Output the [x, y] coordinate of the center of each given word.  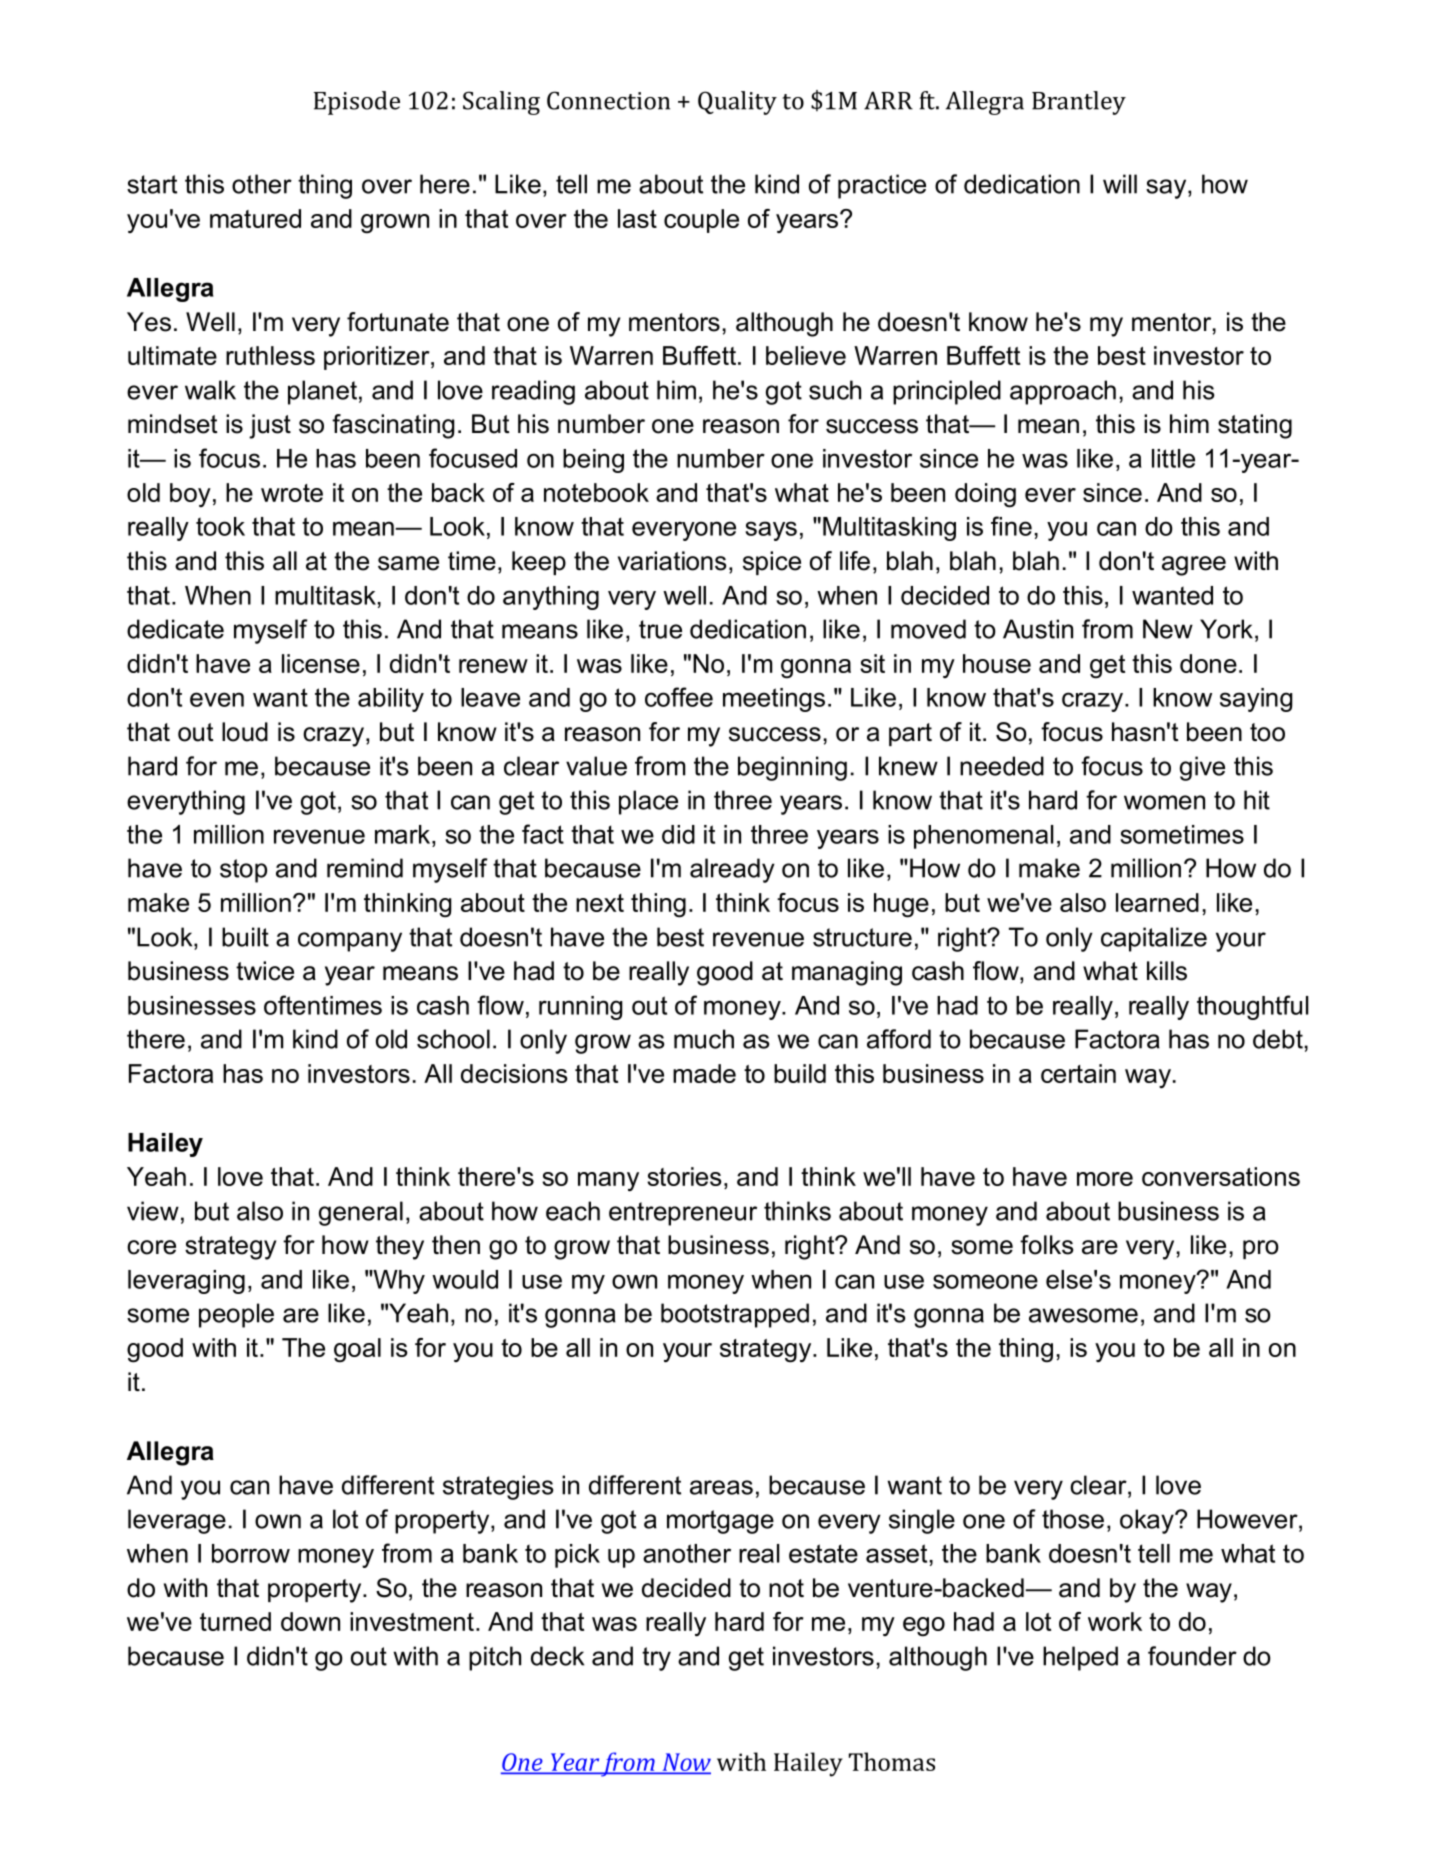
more [1105, 1179]
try [656, 1659]
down [310, 1621]
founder [1192, 1656]
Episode [357, 103]
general [361, 1213]
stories [684, 1176]
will [1120, 184]
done [1208, 663]
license [321, 663]
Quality [737, 103]
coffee [679, 697]
